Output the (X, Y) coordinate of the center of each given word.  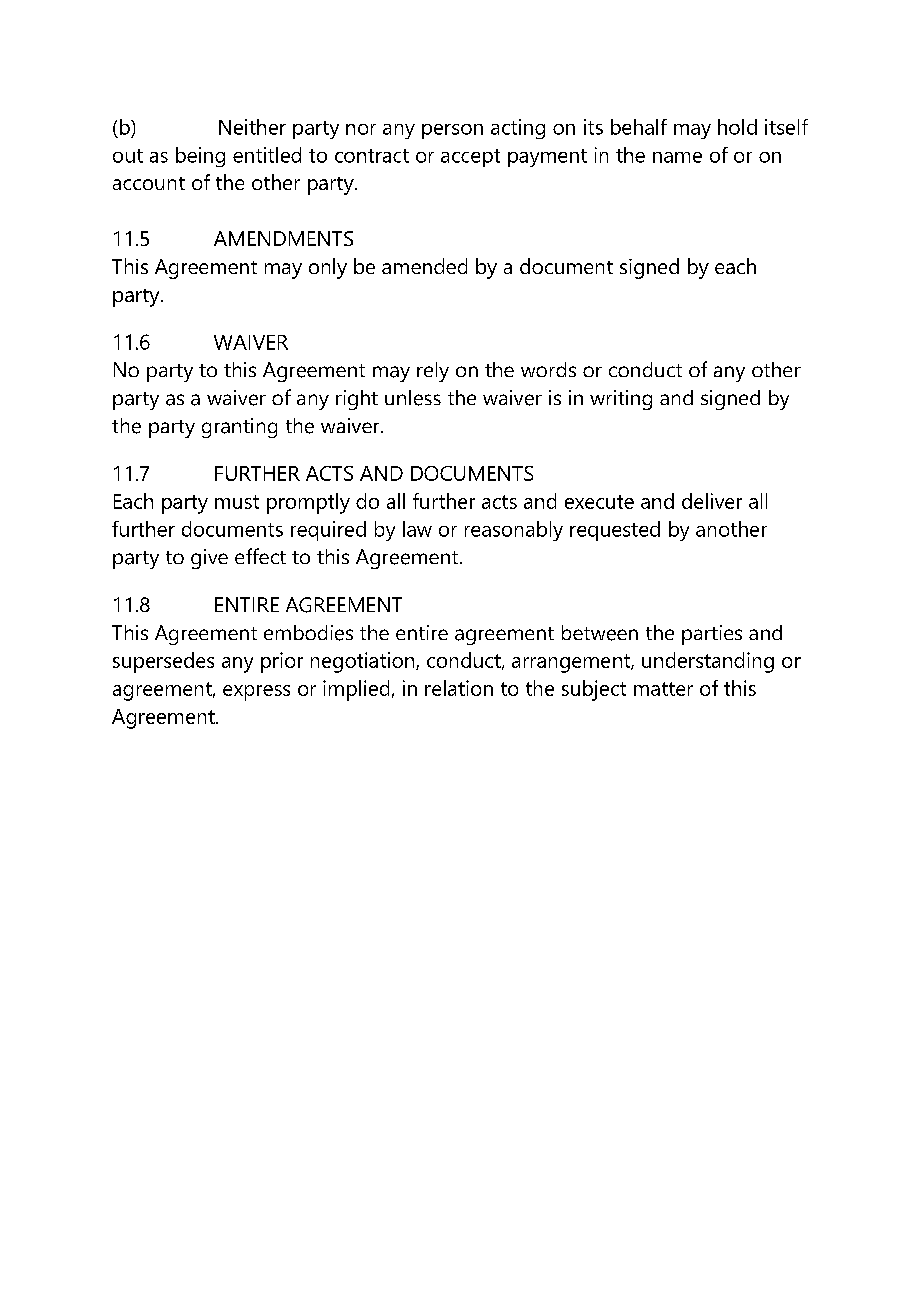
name (677, 157)
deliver (712, 501)
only (328, 268)
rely (433, 372)
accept (470, 158)
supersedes (163, 662)
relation (459, 688)
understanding (708, 662)
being (200, 157)
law (417, 529)
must (237, 502)
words (548, 369)
